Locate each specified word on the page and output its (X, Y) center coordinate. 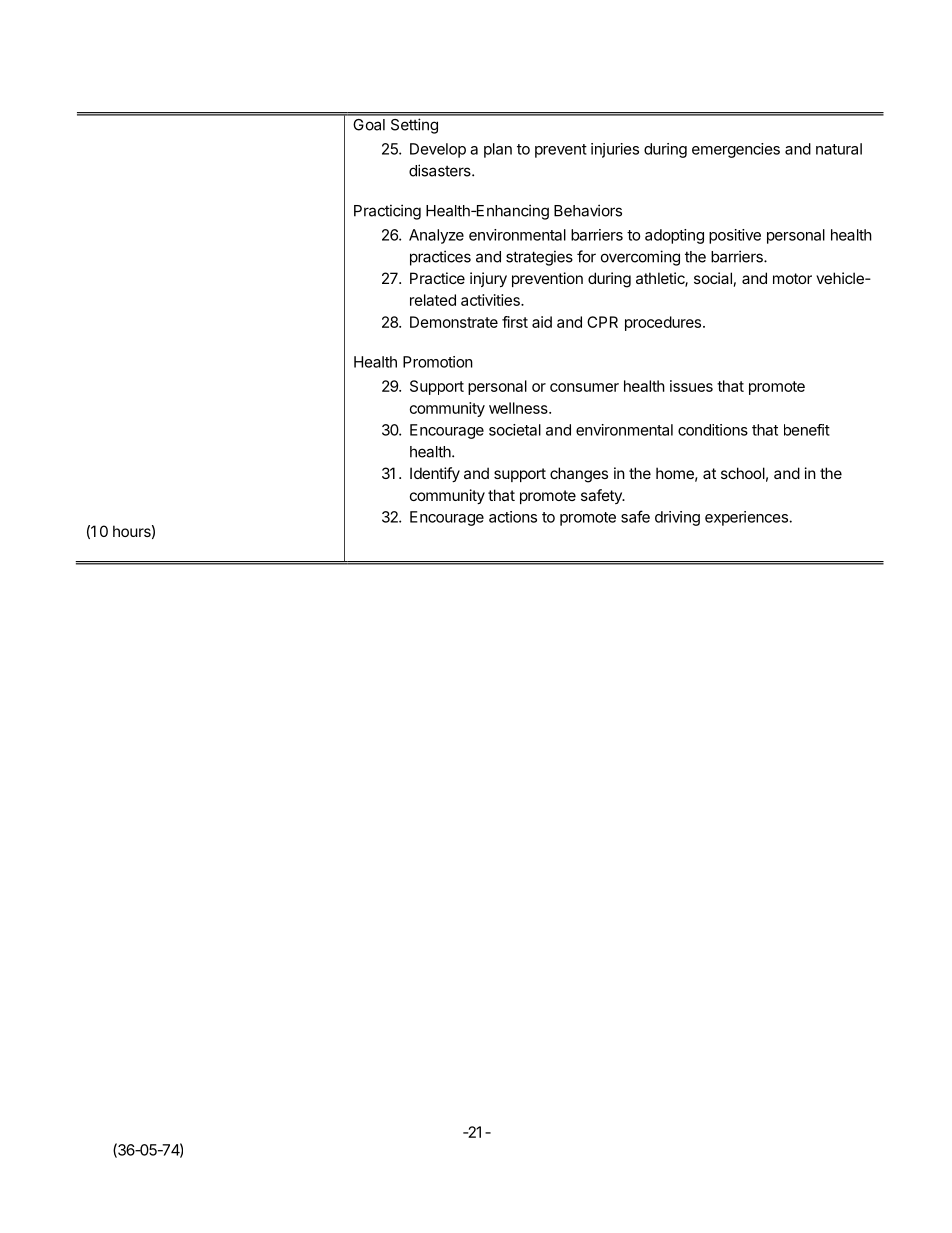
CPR (602, 322)
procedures (664, 323)
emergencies (736, 150)
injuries (615, 150)
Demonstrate (454, 322)
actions (513, 517)
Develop (438, 150)
